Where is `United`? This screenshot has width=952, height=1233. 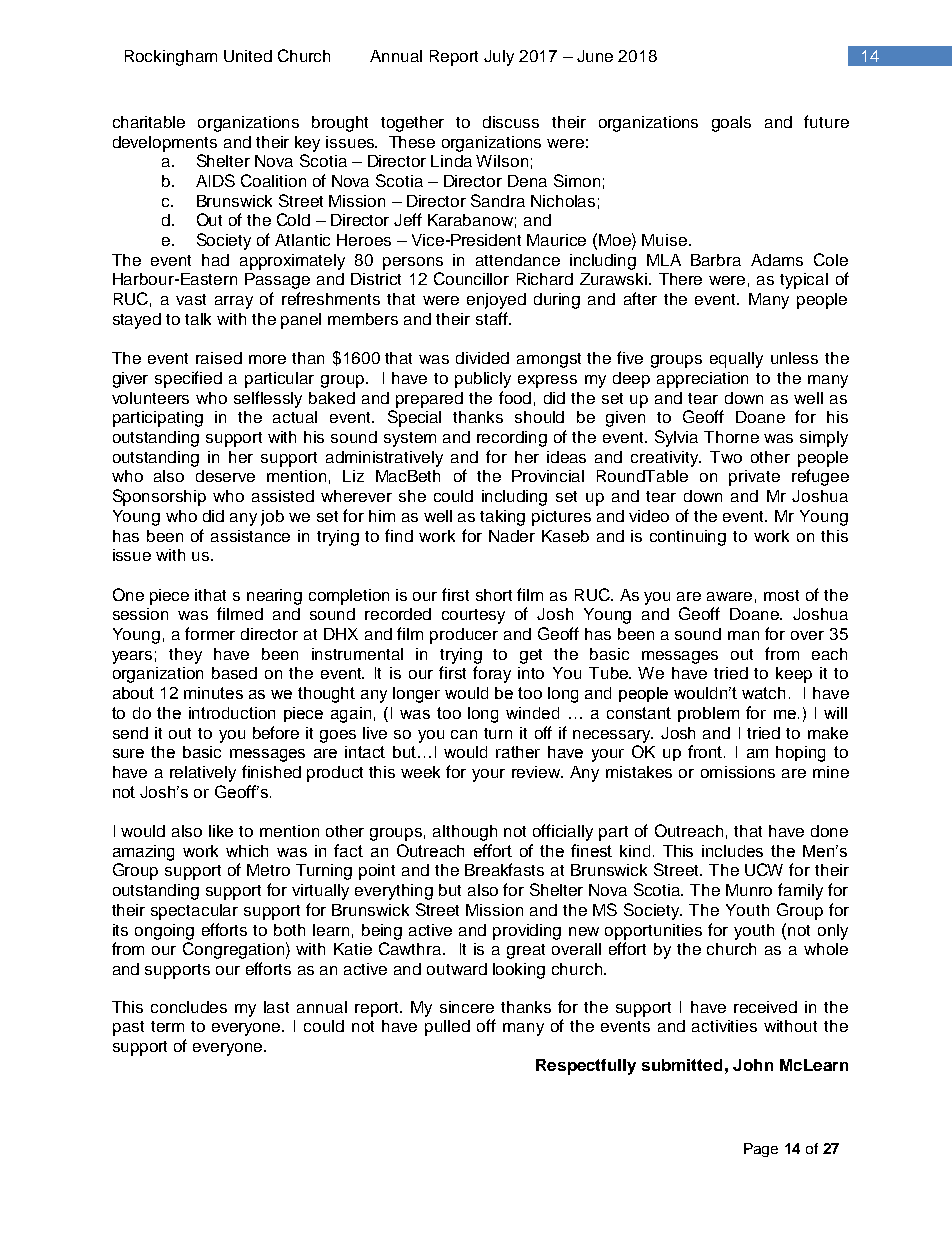
United is located at coordinates (248, 56).
